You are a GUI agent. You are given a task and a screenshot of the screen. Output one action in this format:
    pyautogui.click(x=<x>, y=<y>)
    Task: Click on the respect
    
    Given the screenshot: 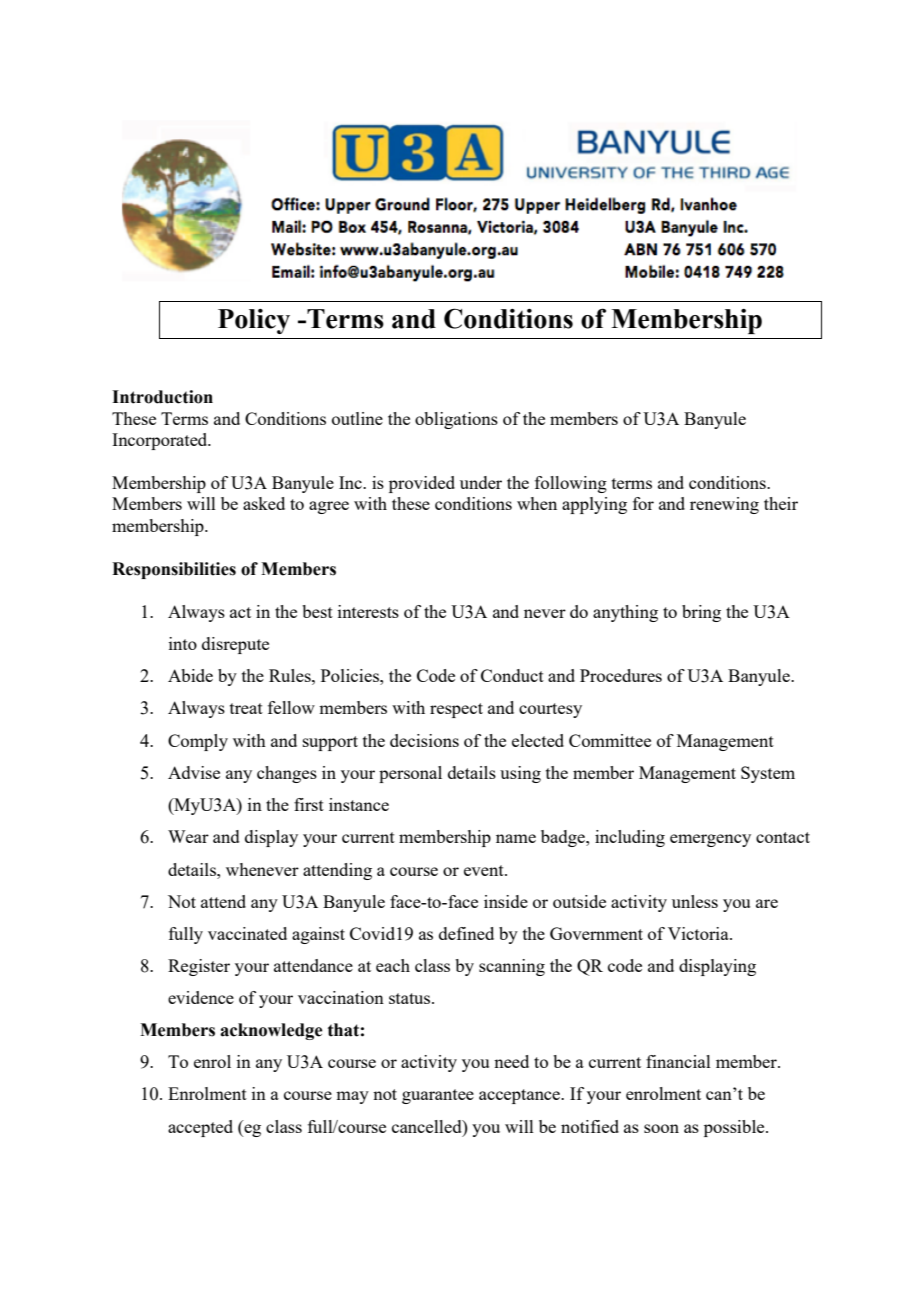 What is the action you would take?
    pyautogui.click(x=456, y=710)
